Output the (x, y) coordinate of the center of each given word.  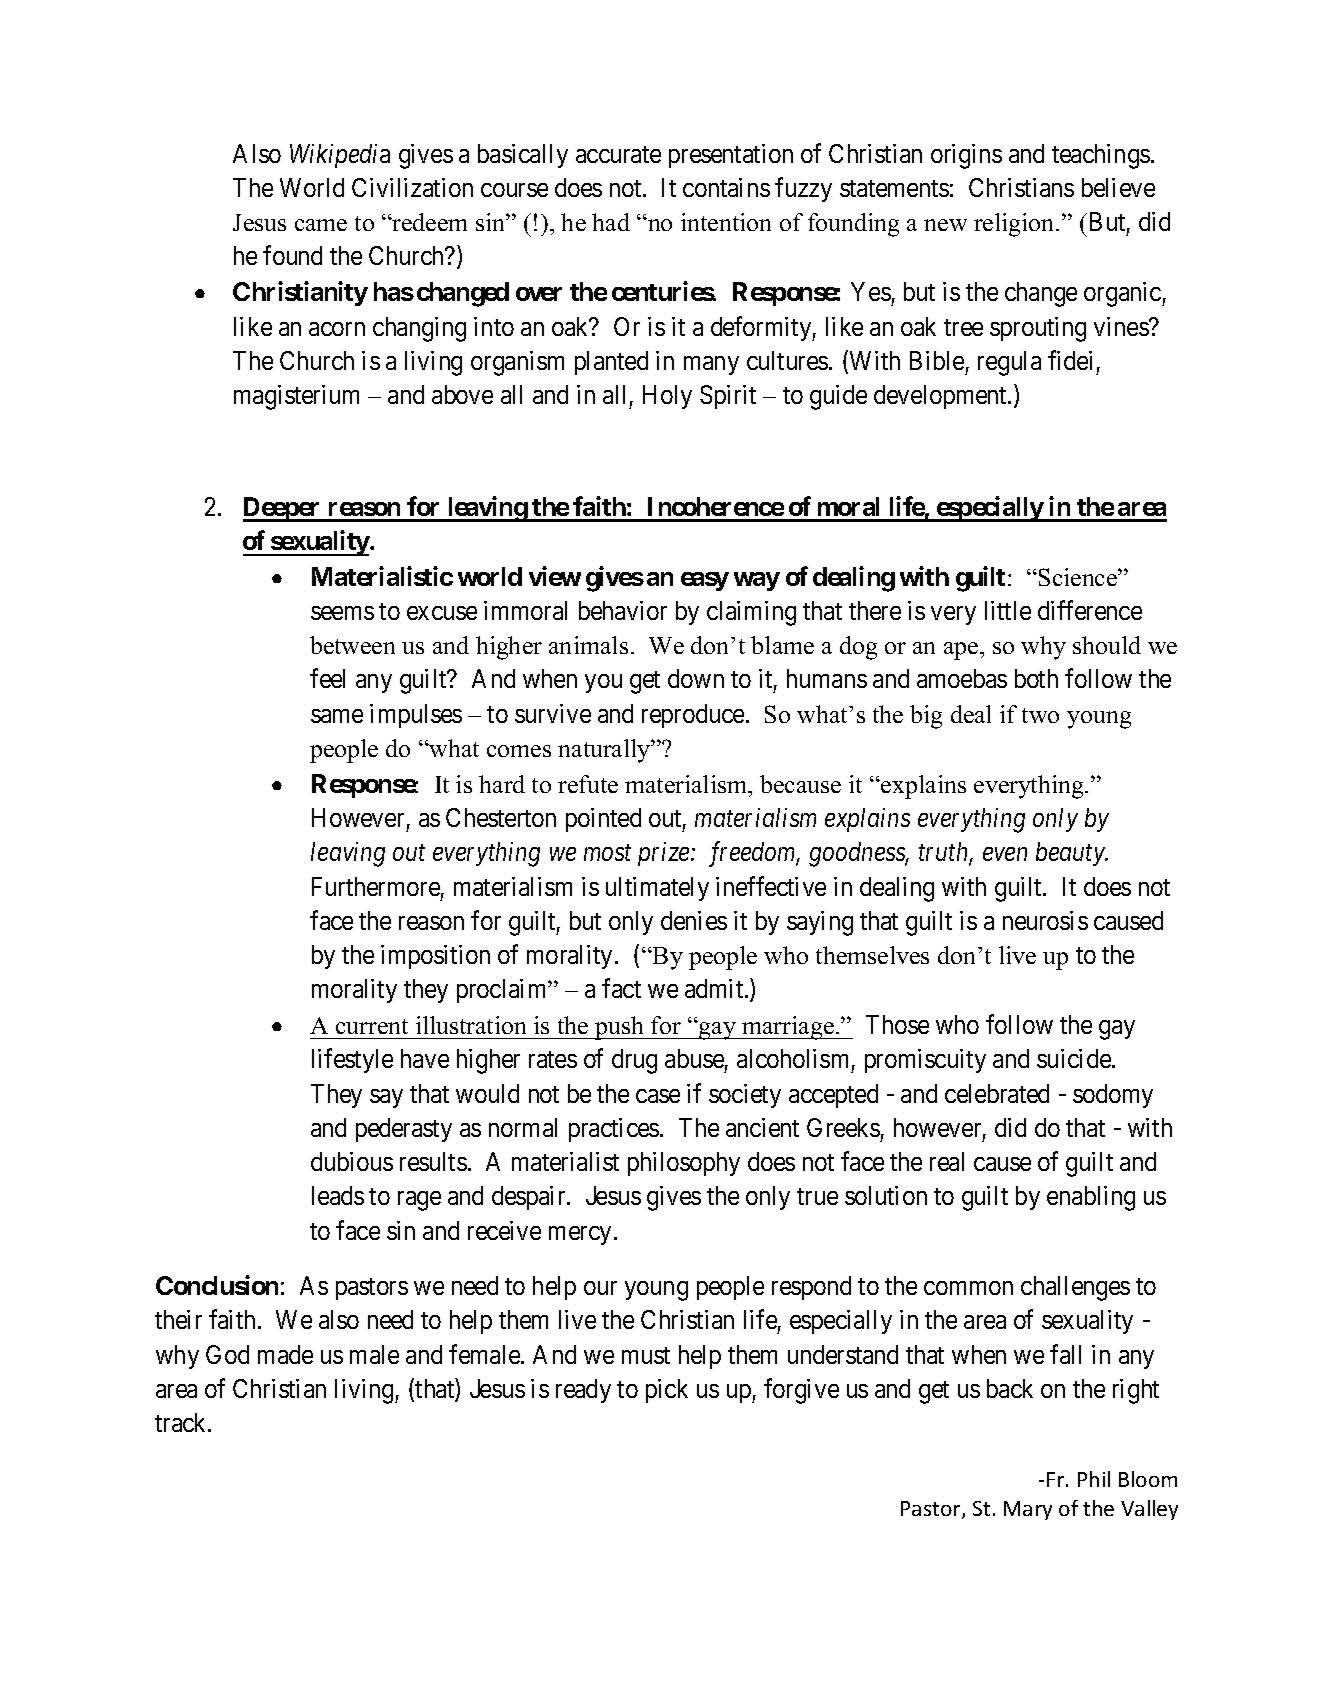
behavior (623, 610)
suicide (1075, 1058)
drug (634, 1061)
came (321, 225)
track (182, 1422)
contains (726, 187)
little (1008, 610)
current (372, 1026)
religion (1015, 225)
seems (342, 613)
